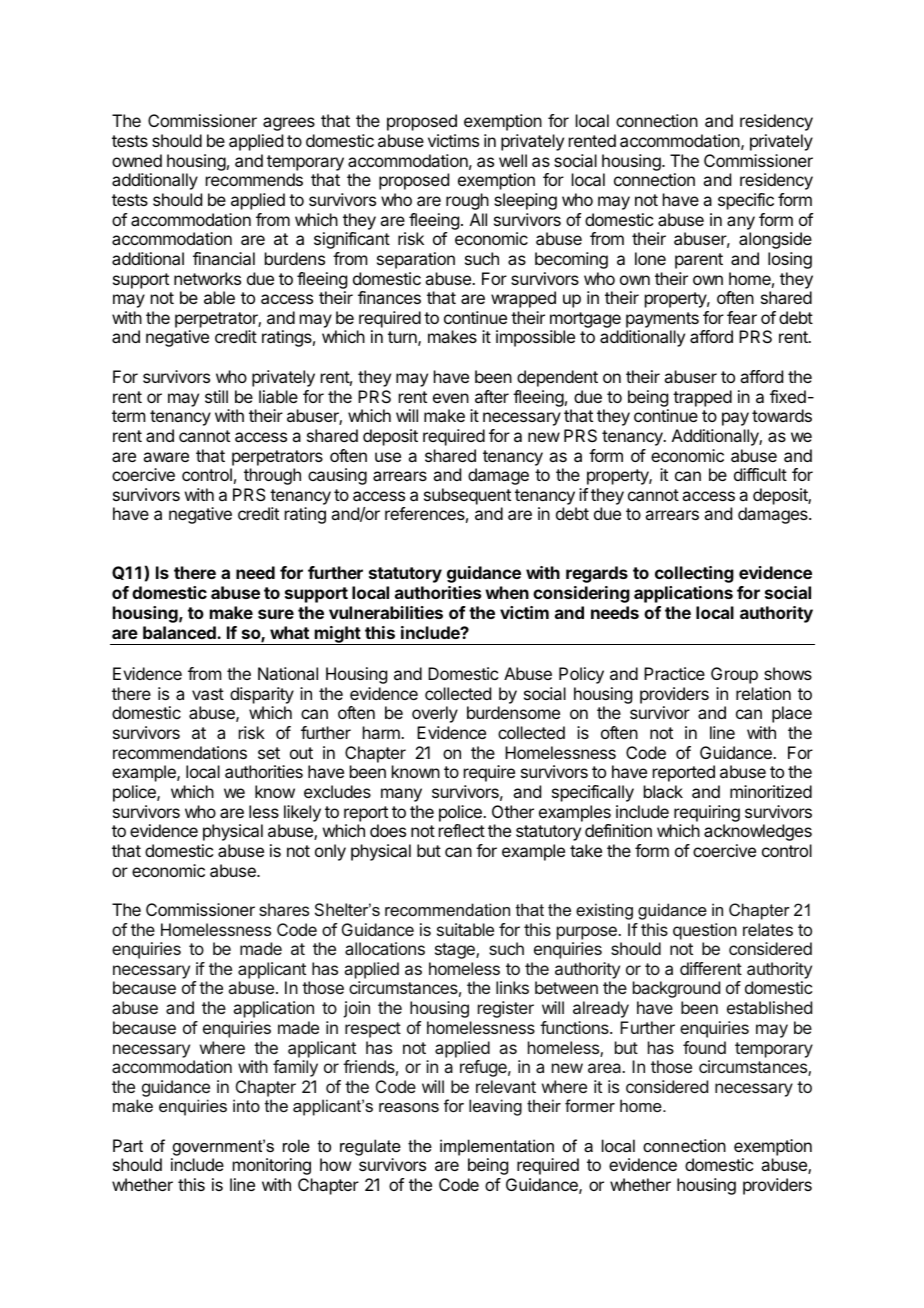 Image resolution: width=924 pixels, height=1308 pixels. I want to click on set, so click(269, 753).
